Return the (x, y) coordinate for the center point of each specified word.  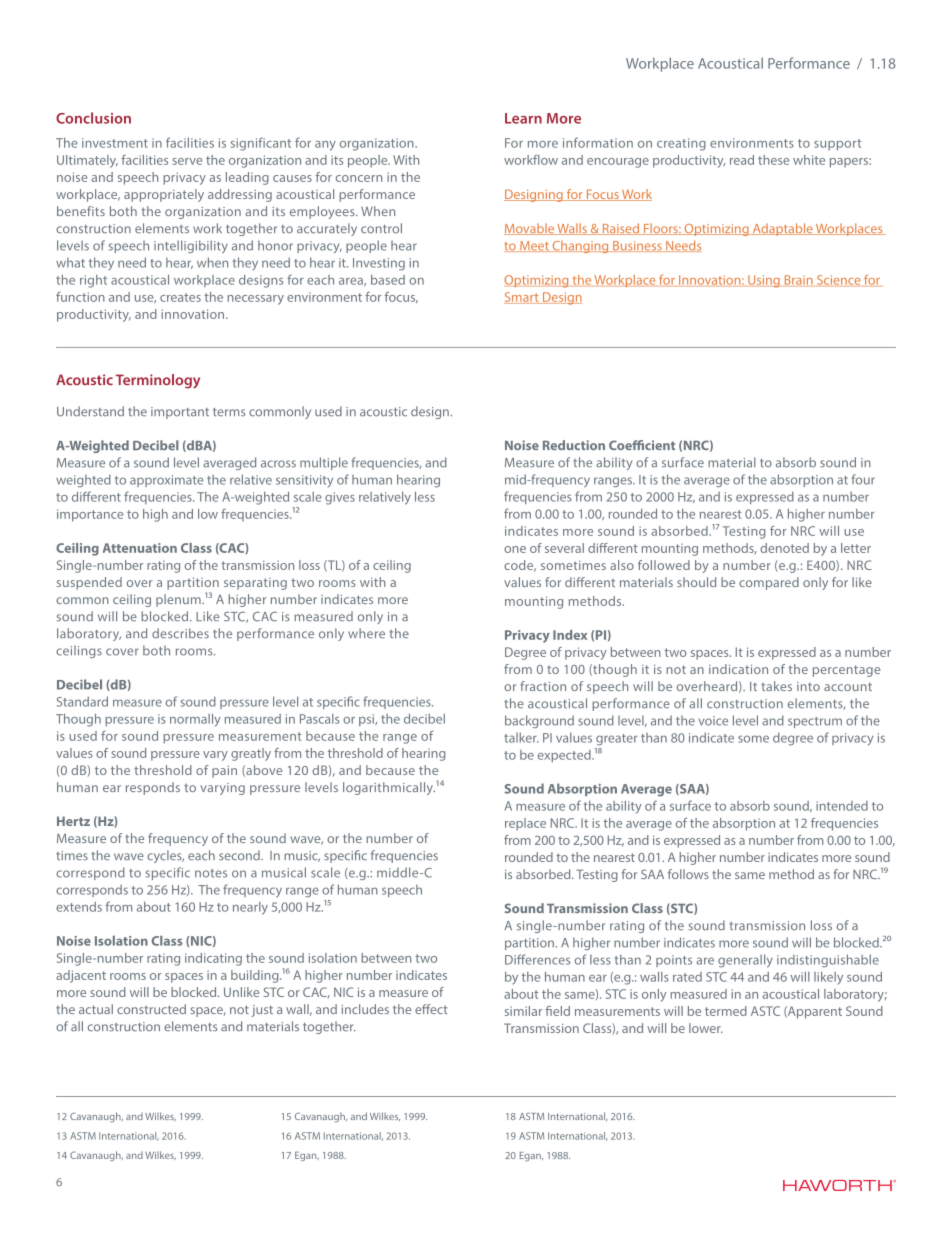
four (863, 479)
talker (521, 737)
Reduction (574, 445)
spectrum (815, 722)
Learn (523, 118)
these (773, 160)
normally (195, 720)
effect (431, 1009)
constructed (151, 1009)
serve (187, 161)
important (180, 413)
